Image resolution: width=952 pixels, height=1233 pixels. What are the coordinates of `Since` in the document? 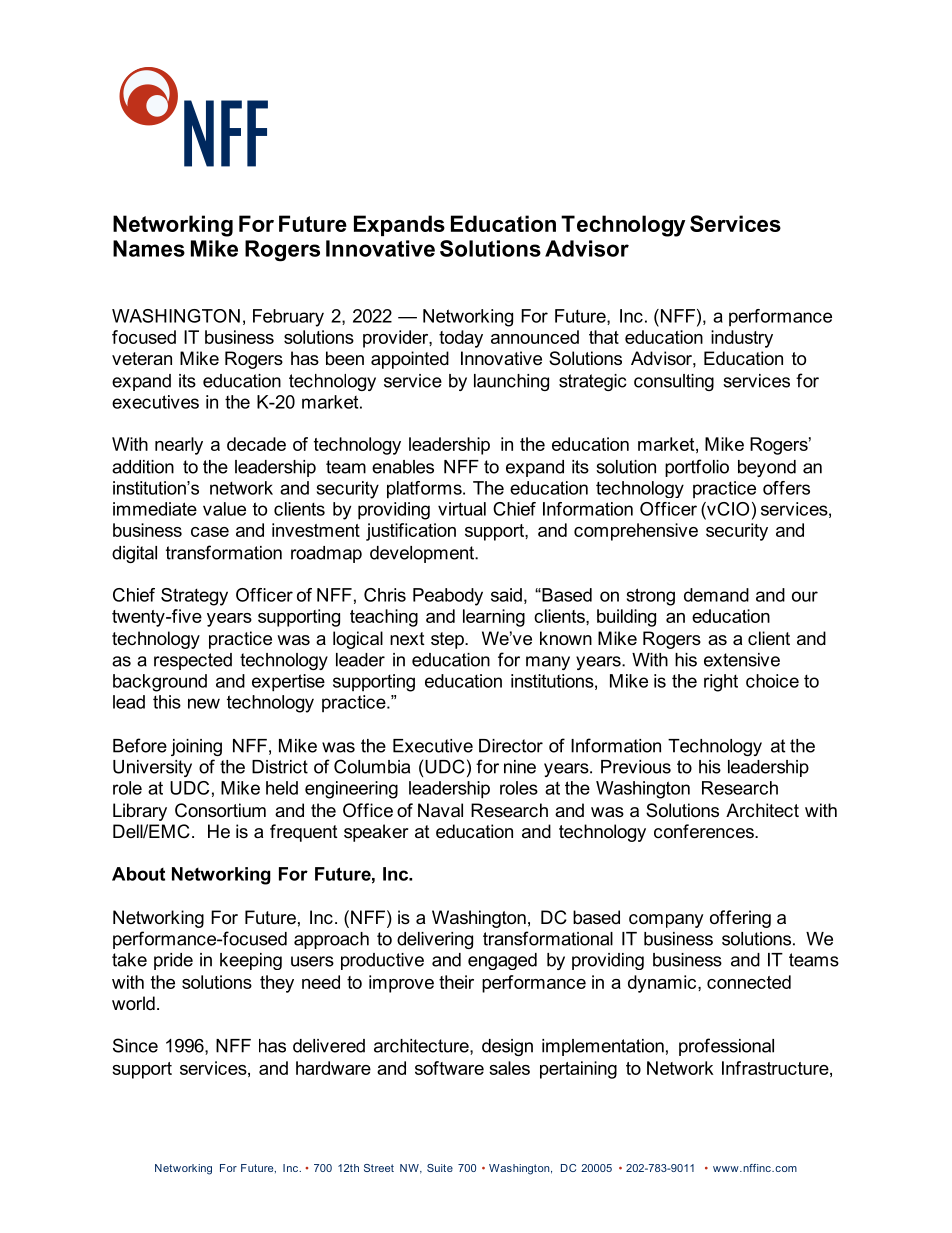 It's located at (135, 1045).
